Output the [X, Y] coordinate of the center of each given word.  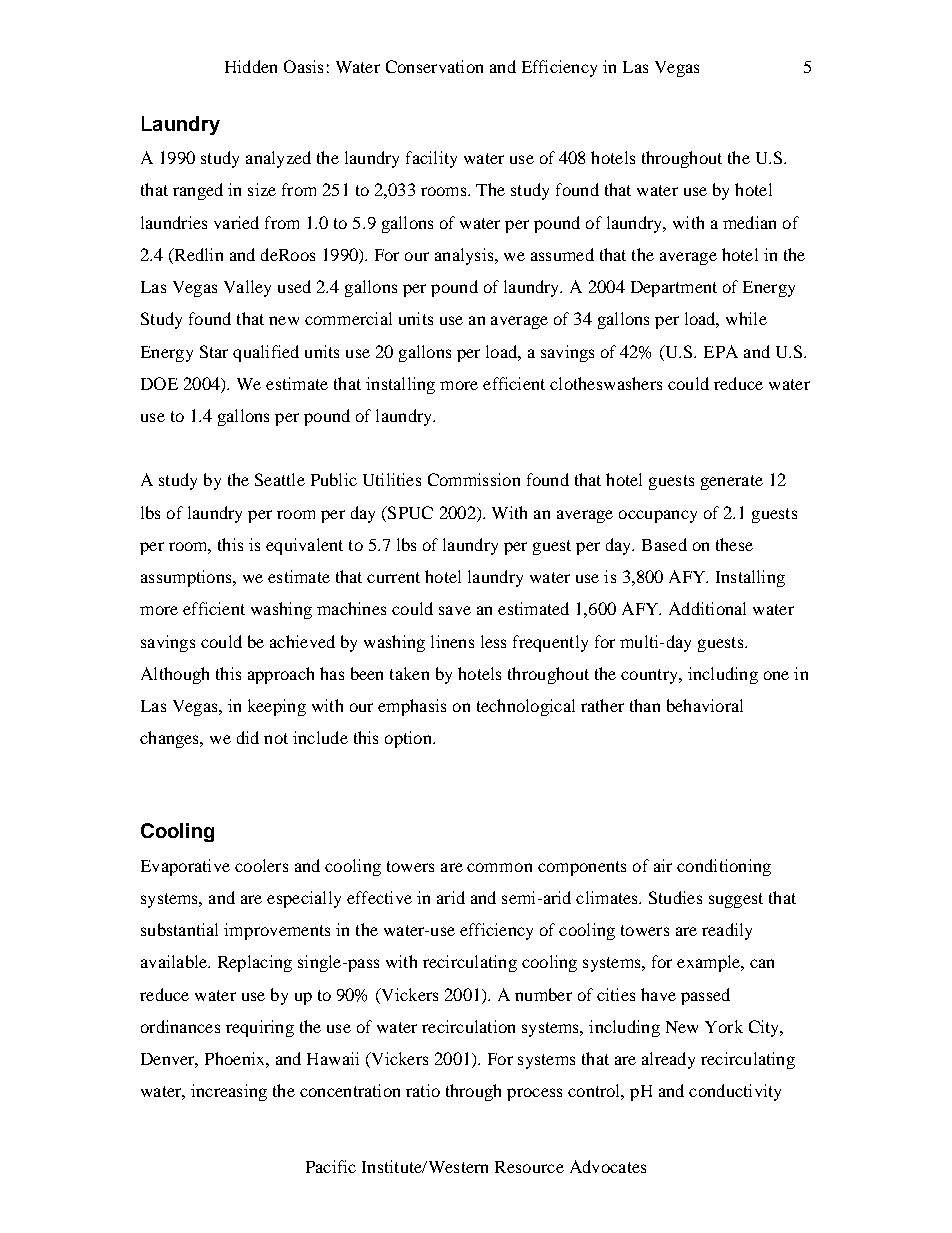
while [746, 318]
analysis [465, 256]
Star [214, 351]
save [455, 610]
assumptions [187, 578]
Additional [707, 608]
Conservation [434, 66]
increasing [229, 1092]
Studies [675, 897]
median [749, 222]
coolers [261, 865]
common [499, 867]
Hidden [251, 66]
